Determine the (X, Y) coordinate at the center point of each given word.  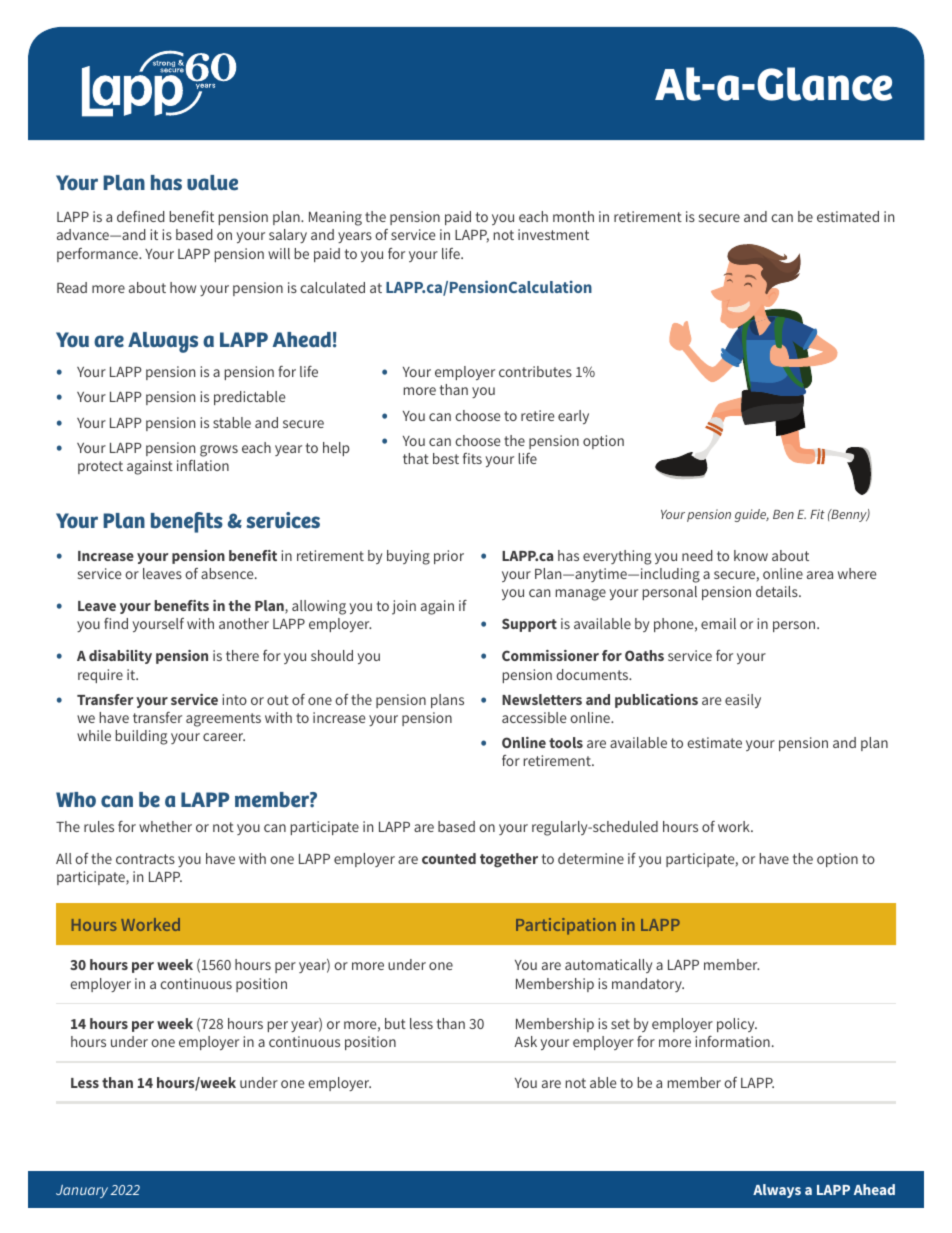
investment (553, 234)
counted (449, 858)
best (446, 458)
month (573, 216)
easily (743, 701)
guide (752, 515)
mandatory (648, 985)
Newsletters (542, 699)
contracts (145, 859)
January (82, 1191)
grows (219, 451)
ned (153, 216)
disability (120, 657)
